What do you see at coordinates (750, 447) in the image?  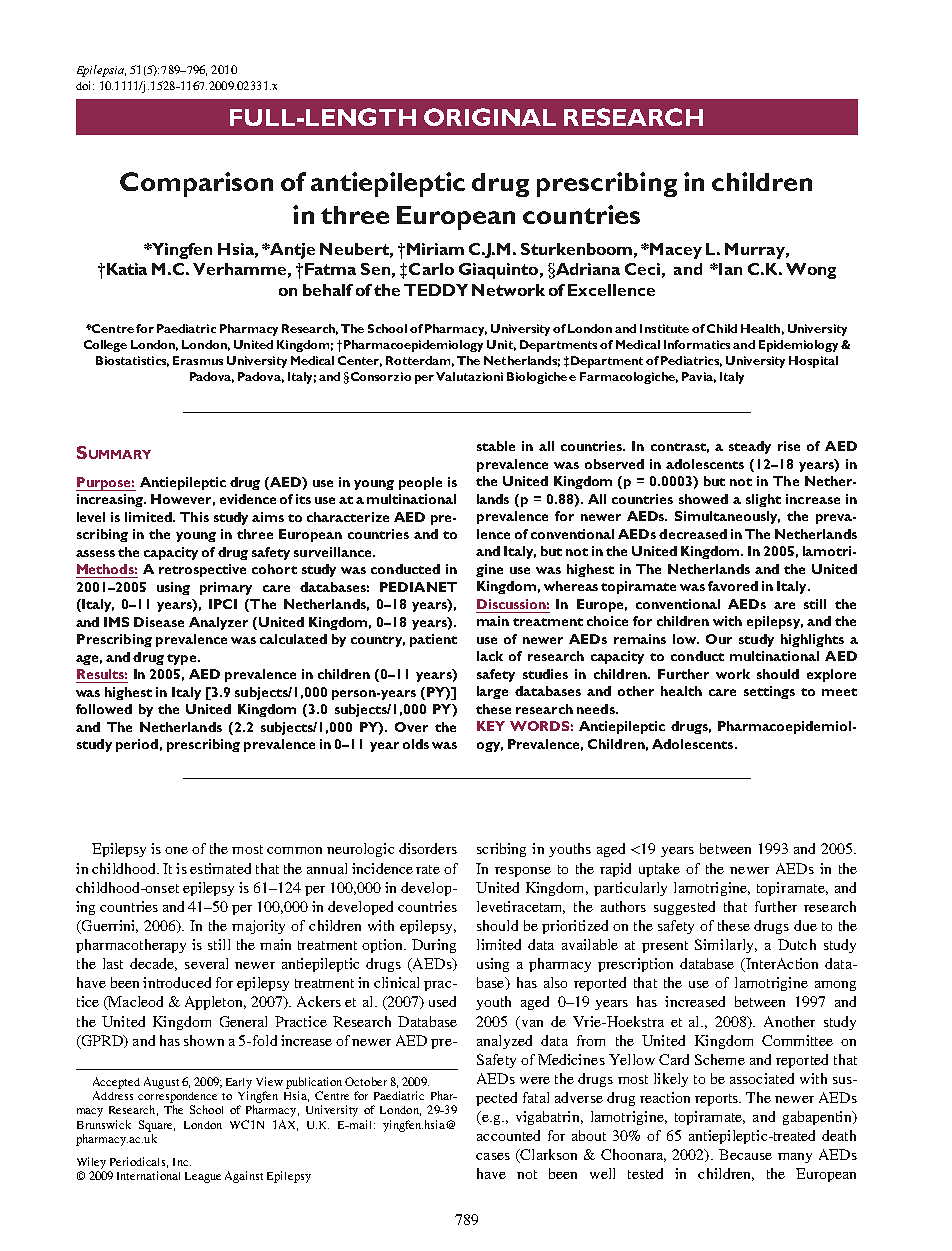 I see `steady` at bounding box center [750, 447].
